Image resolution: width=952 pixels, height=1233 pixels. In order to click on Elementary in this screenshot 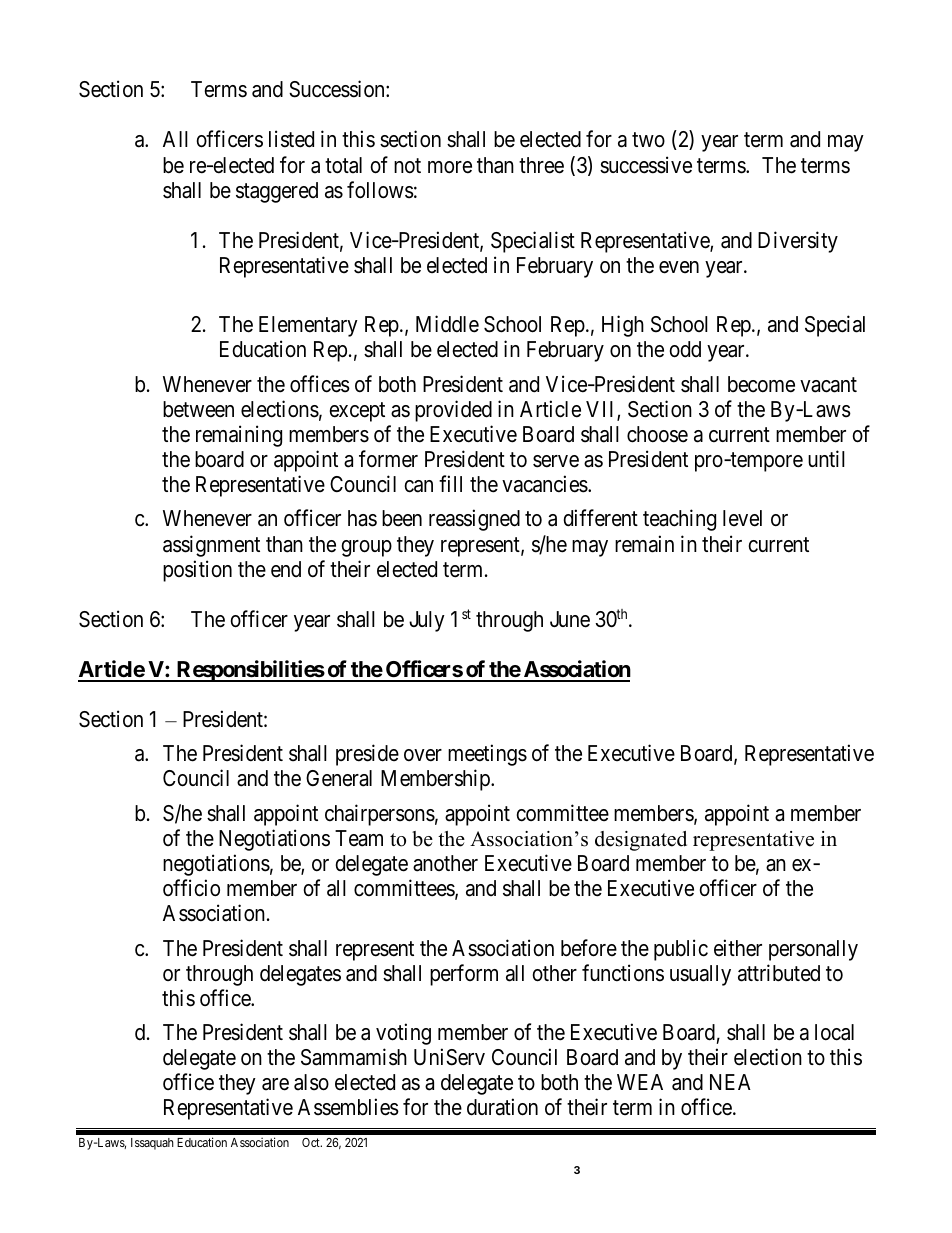, I will do `click(308, 326)`.
